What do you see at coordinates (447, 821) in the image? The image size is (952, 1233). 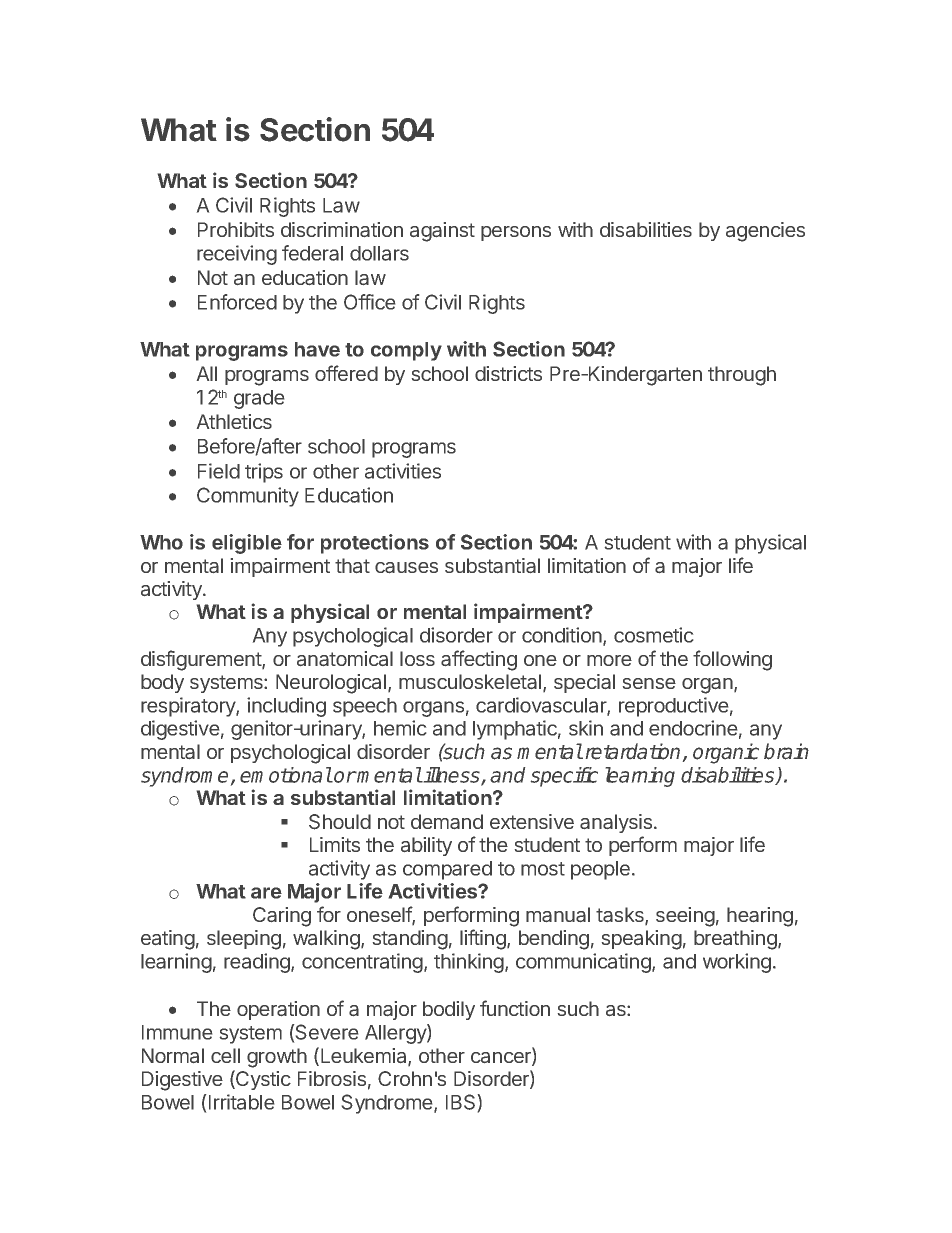 I see `demand` at bounding box center [447, 821].
